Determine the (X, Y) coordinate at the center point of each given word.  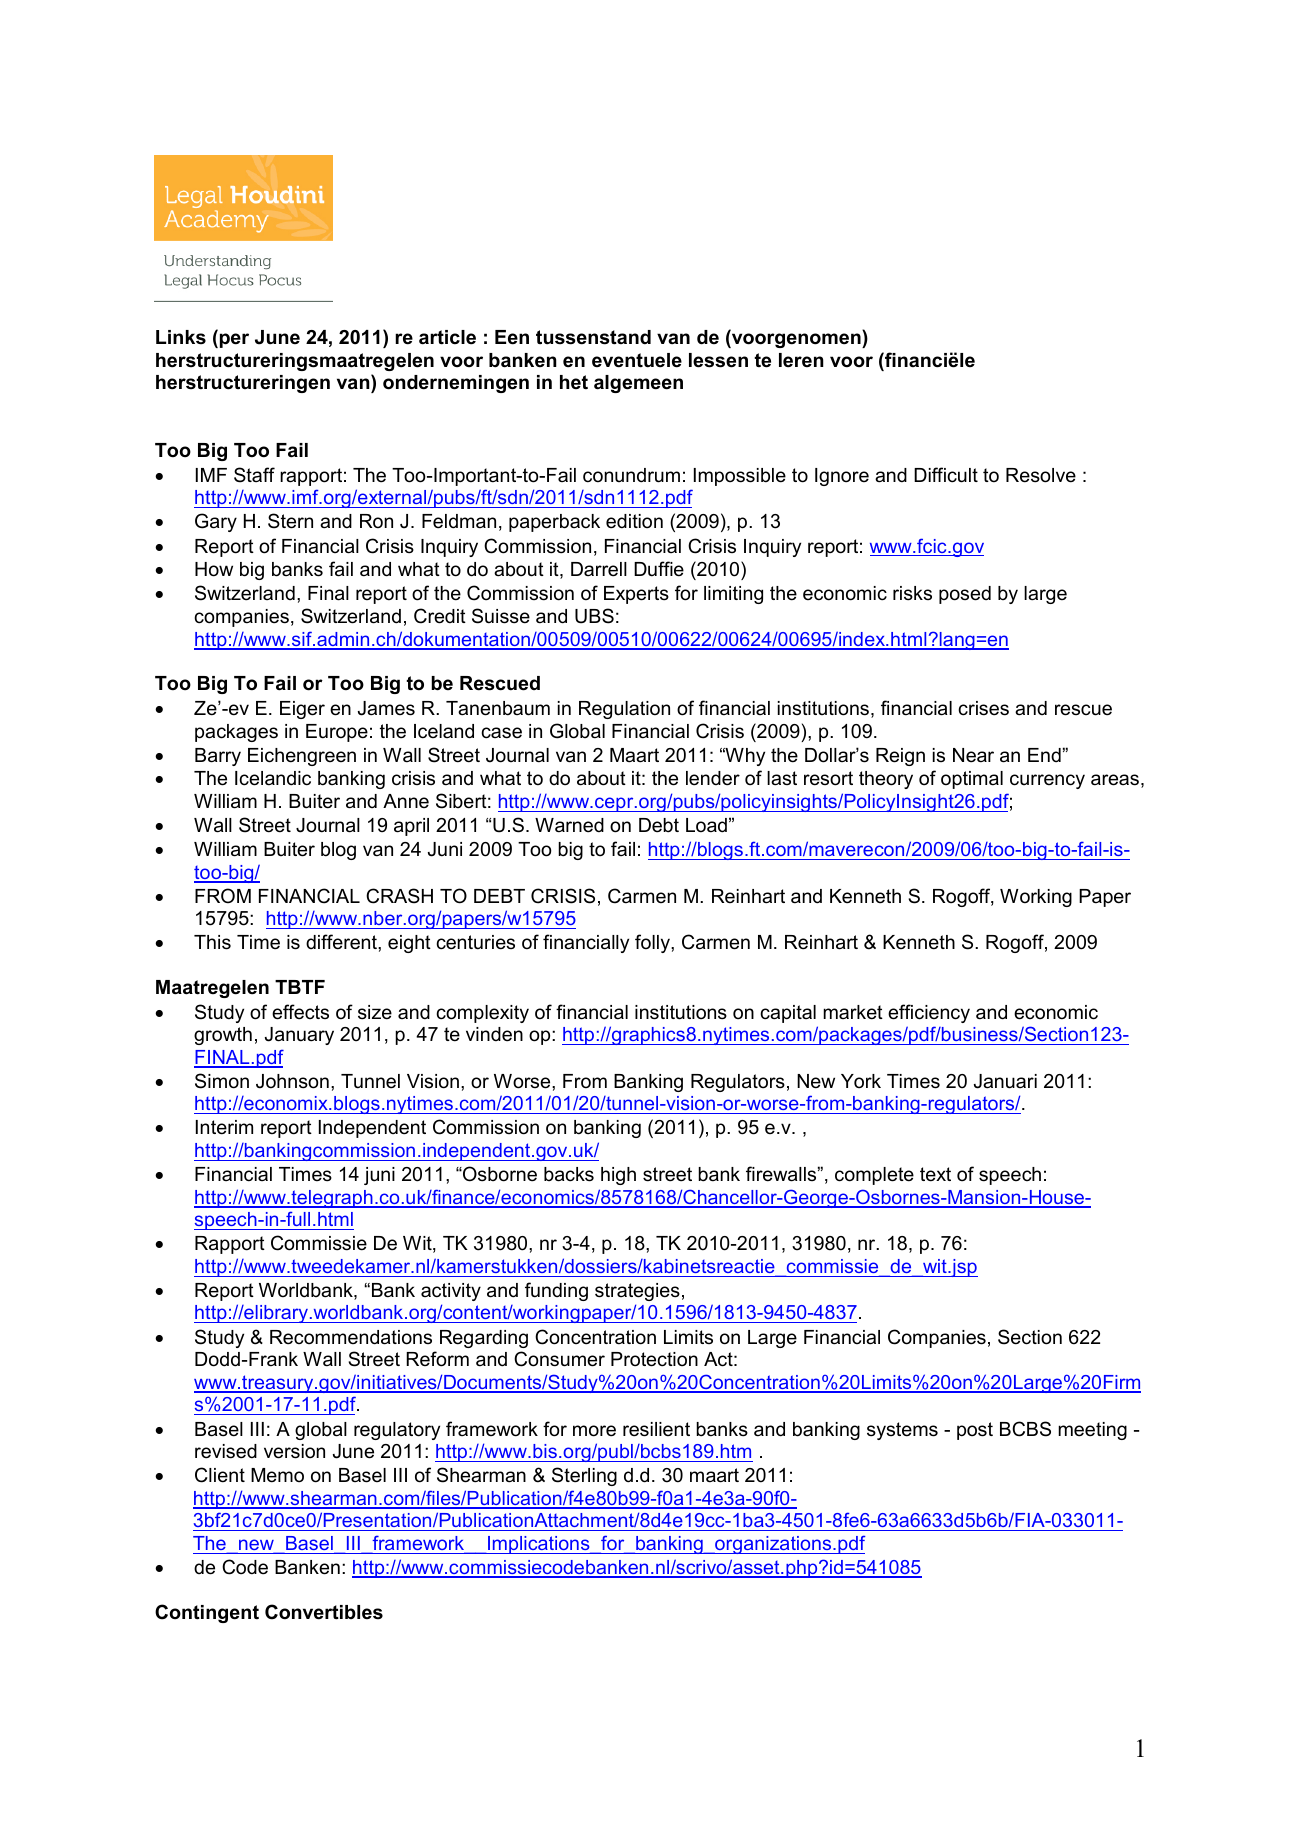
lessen (718, 360)
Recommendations (351, 1337)
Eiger (302, 710)
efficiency (929, 1013)
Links (181, 337)
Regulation (624, 710)
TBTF (300, 987)
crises (983, 708)
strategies (637, 1292)
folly (653, 943)
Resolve (1041, 475)
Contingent (207, 1613)
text (935, 1174)
